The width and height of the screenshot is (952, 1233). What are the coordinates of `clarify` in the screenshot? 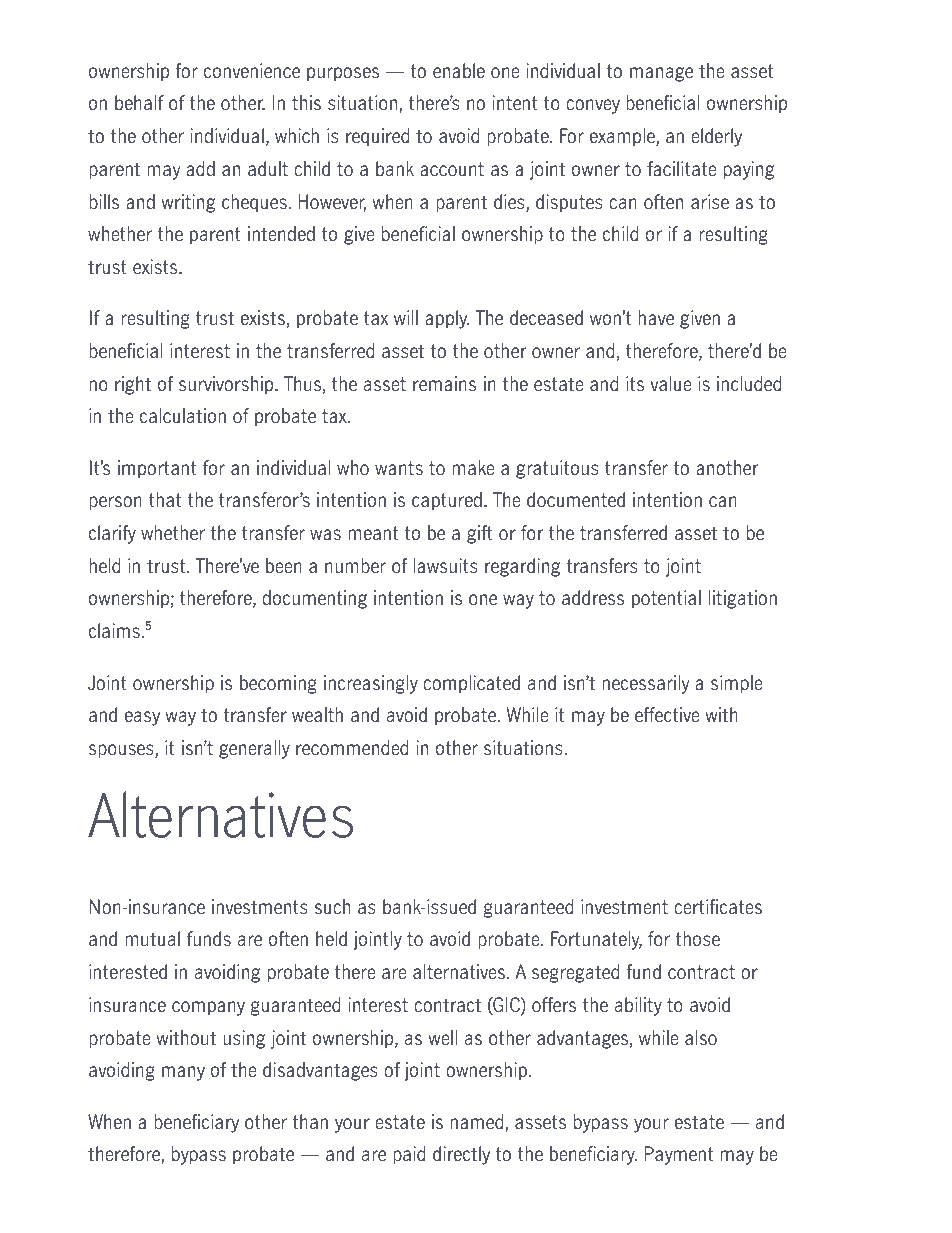 It's located at (112, 534).
